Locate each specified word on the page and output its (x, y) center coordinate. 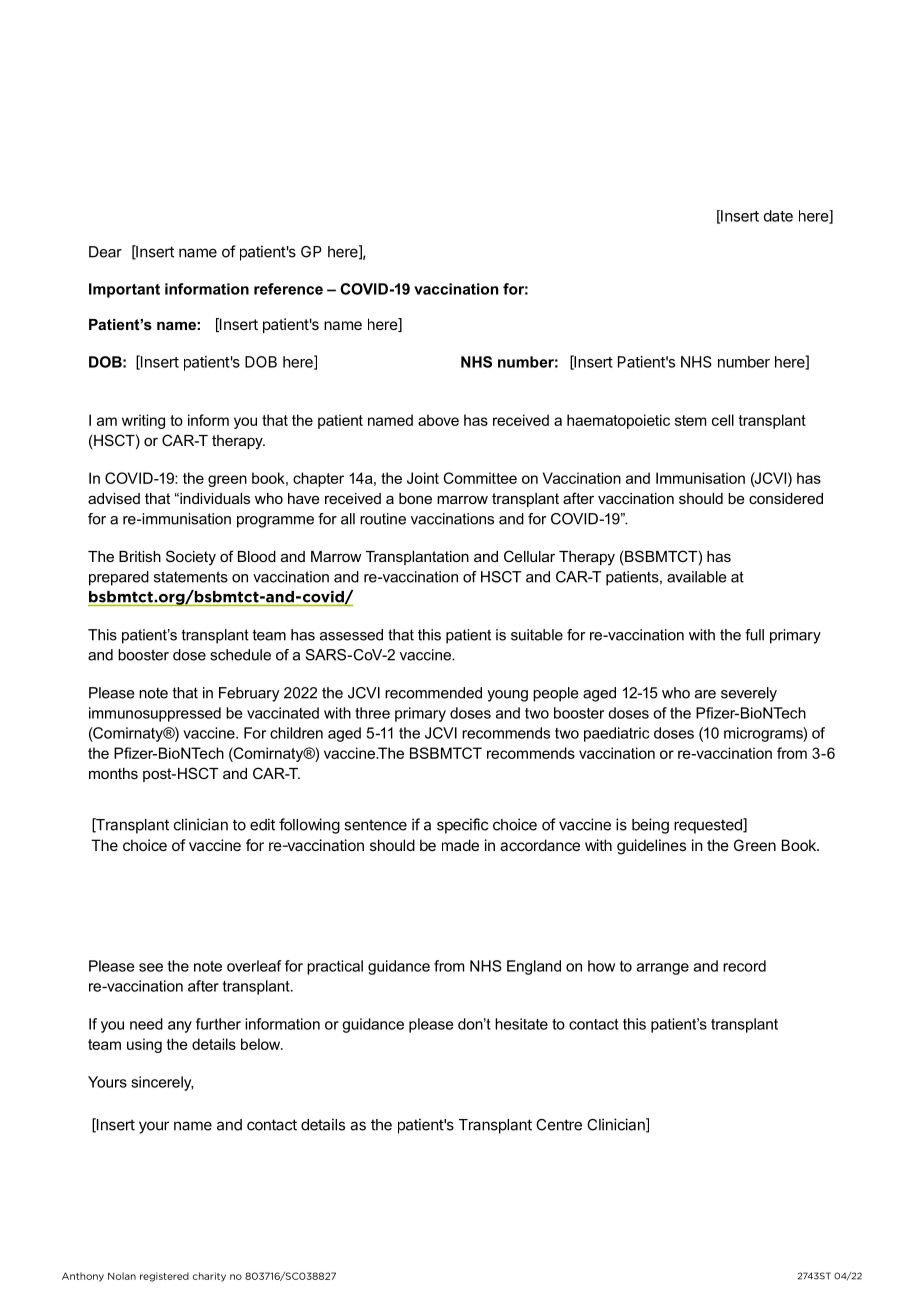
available (696, 577)
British (140, 556)
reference (288, 289)
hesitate (521, 1024)
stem (690, 420)
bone (415, 498)
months (113, 773)
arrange (663, 969)
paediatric (616, 734)
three (372, 713)
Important (124, 290)
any (180, 1027)
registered (164, 1277)
